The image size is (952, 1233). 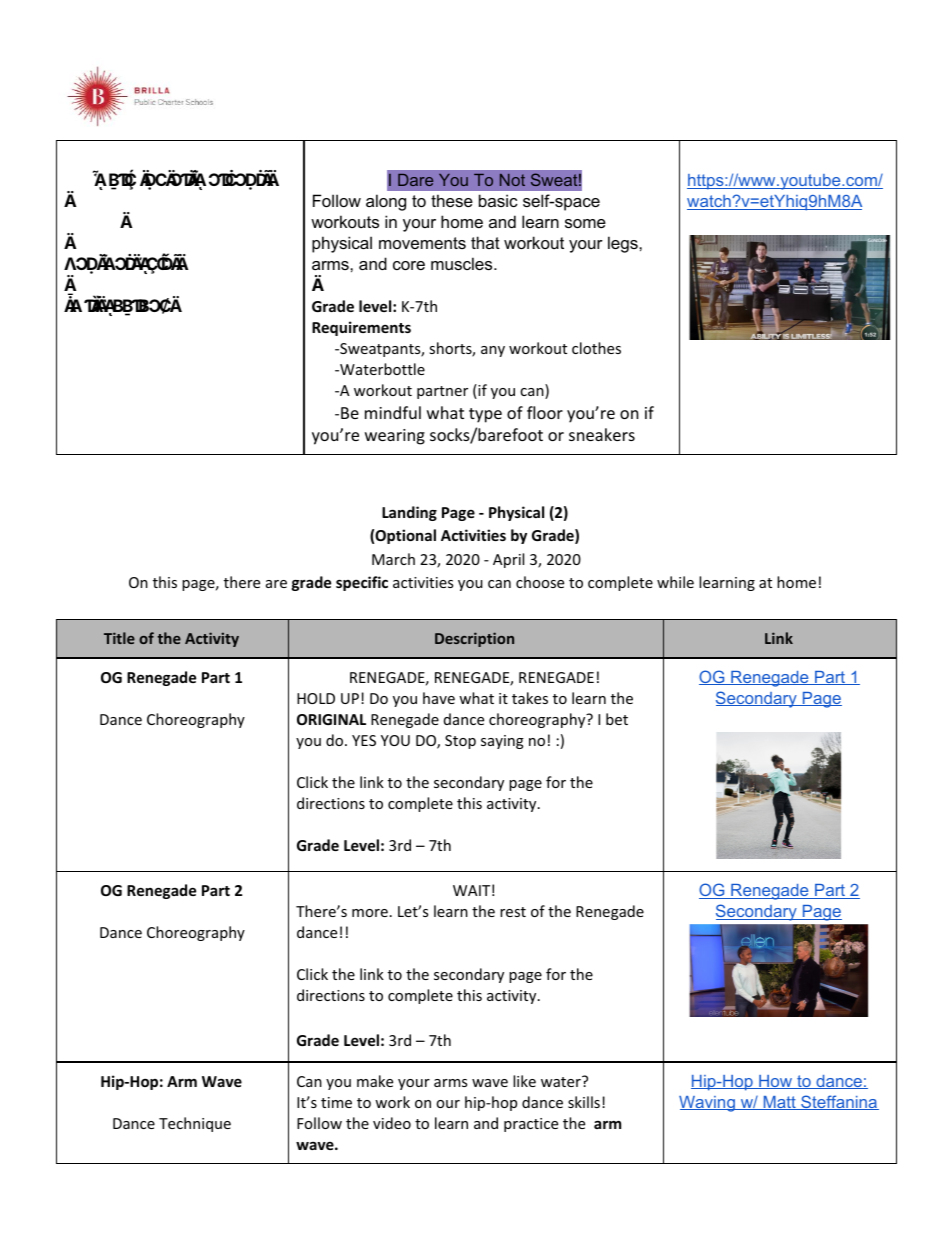 What do you see at coordinates (392, 1123) in the page?
I see `video` at bounding box center [392, 1123].
